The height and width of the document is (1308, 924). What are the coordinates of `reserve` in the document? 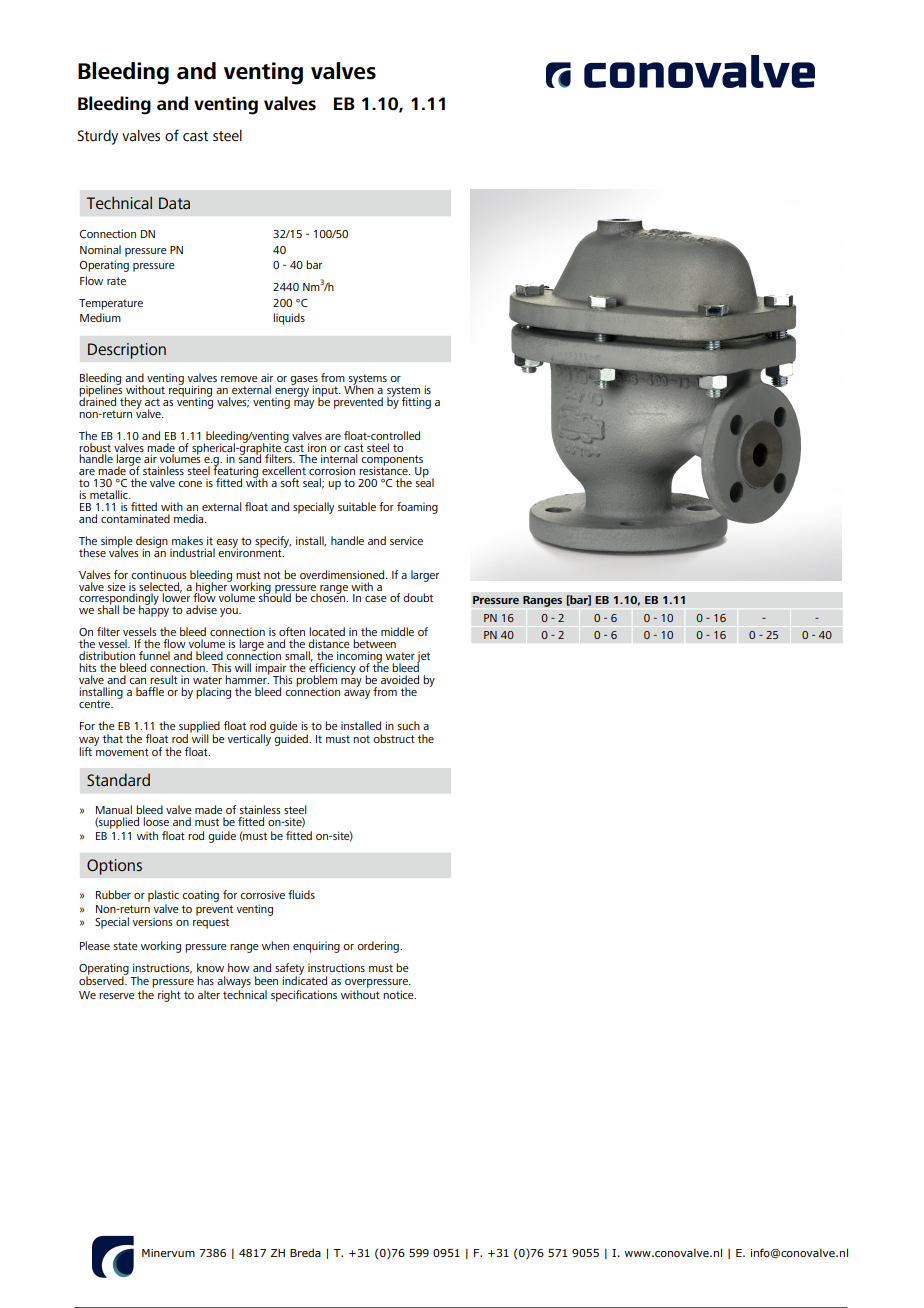 It's located at (117, 996).
